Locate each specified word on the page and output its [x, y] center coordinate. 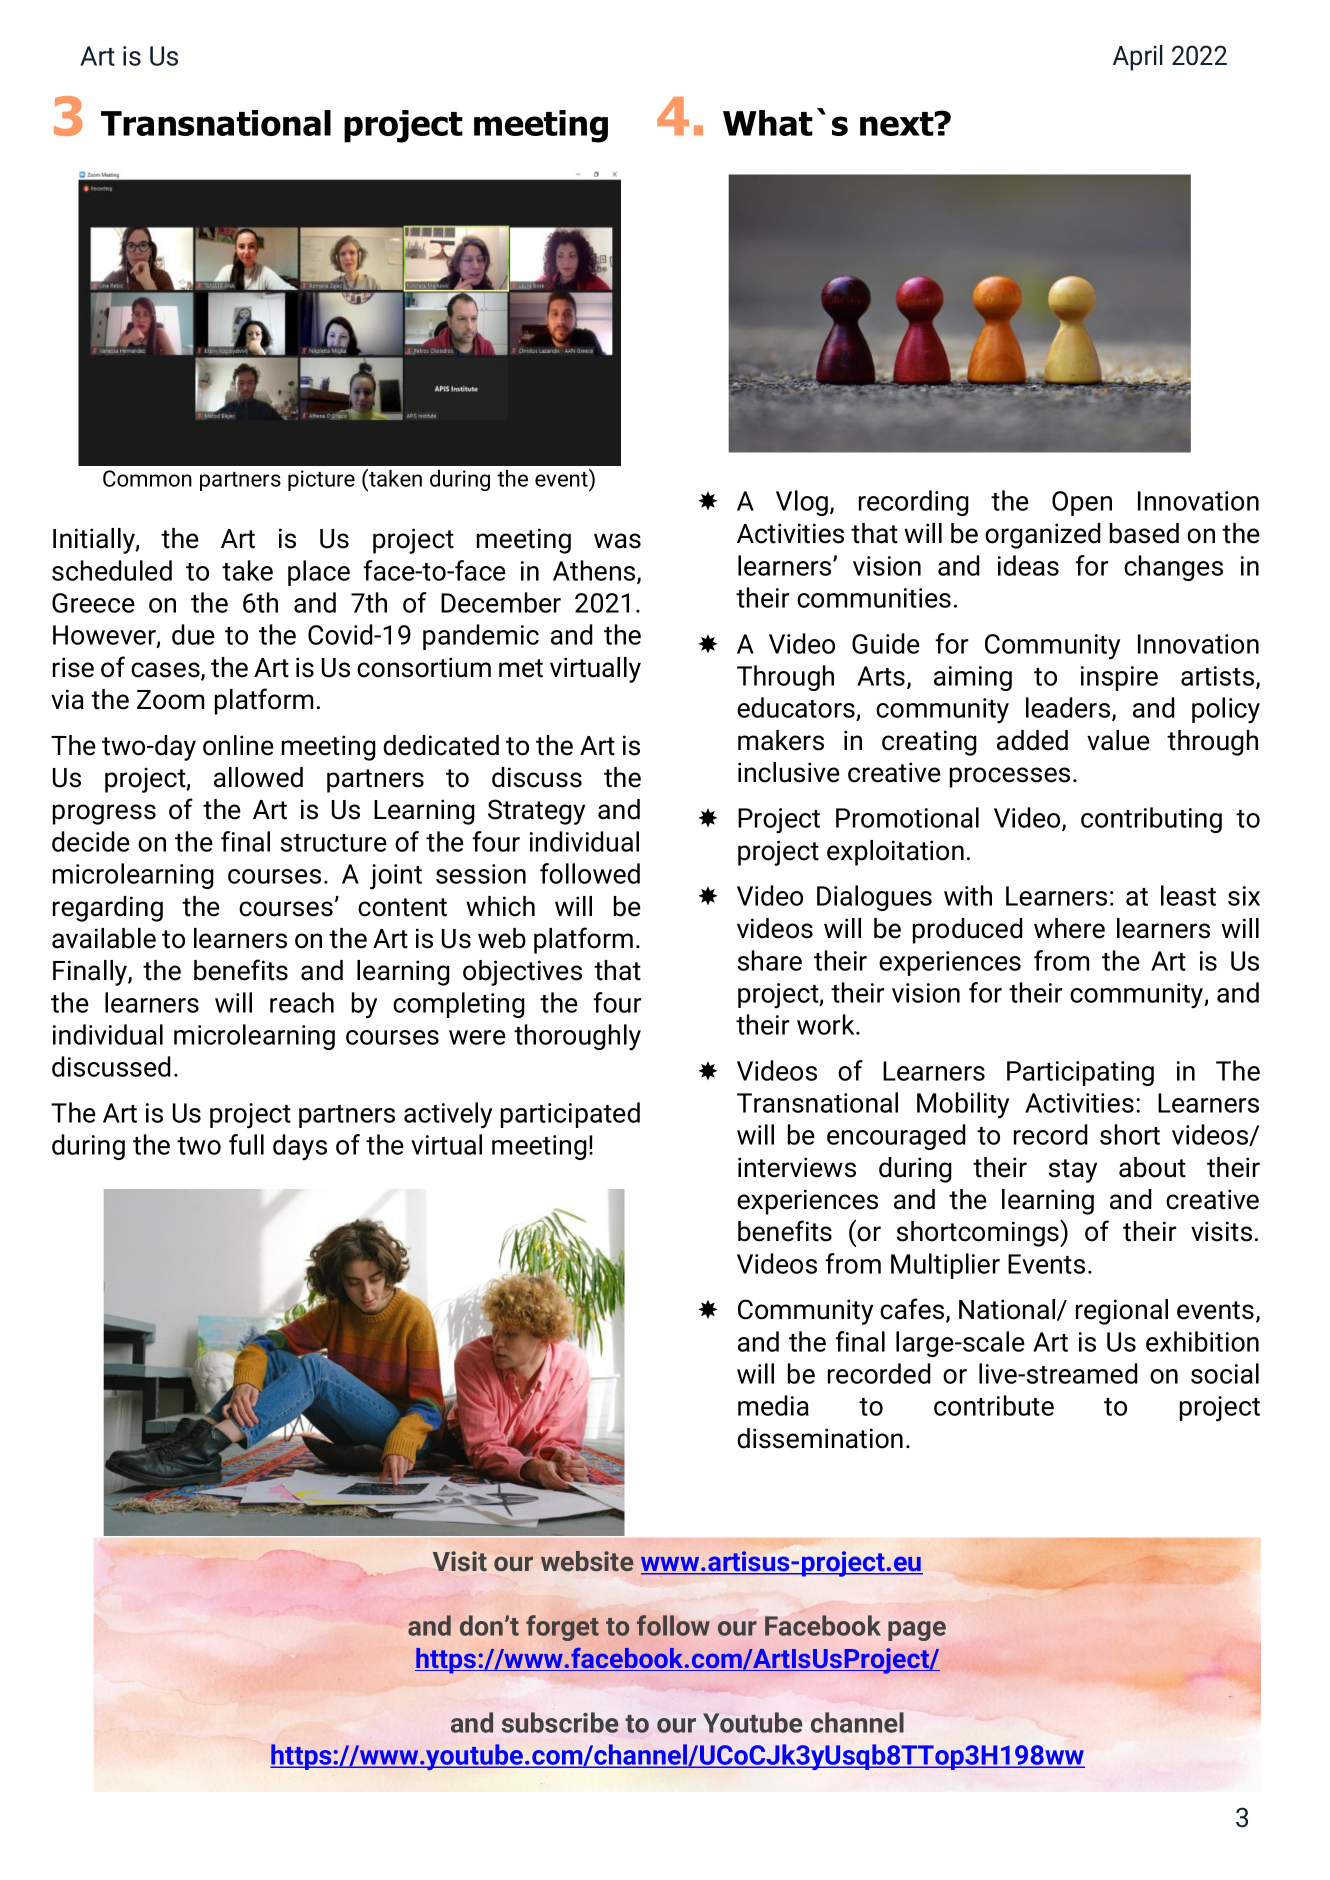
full [246, 1144]
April [1138, 58]
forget [562, 1628]
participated [570, 1115]
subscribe [560, 1722]
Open [1082, 503]
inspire [1119, 678]
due [193, 634]
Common [147, 478]
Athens [595, 571]
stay [1073, 1171]
